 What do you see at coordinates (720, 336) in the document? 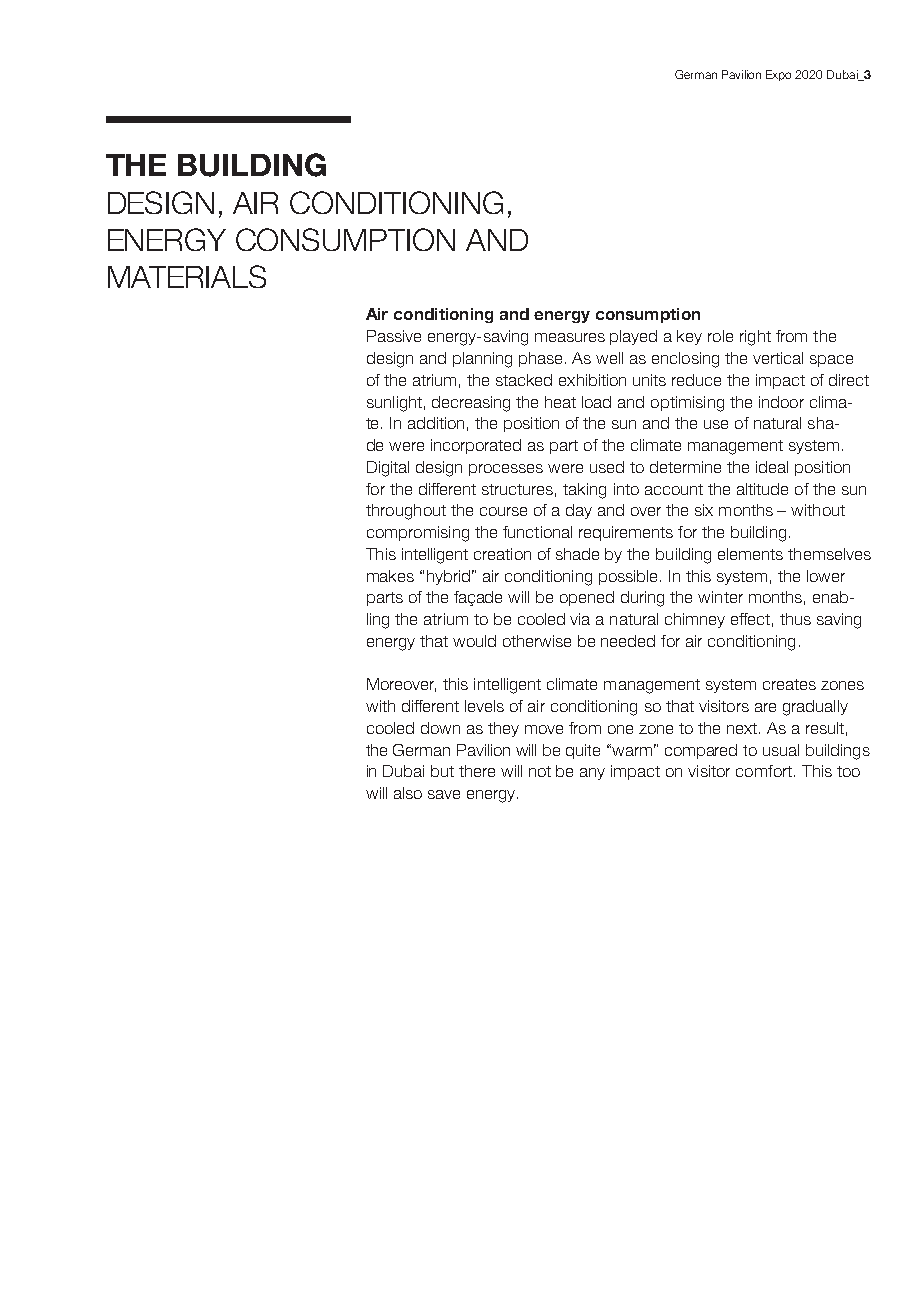
I see `role` at bounding box center [720, 336].
